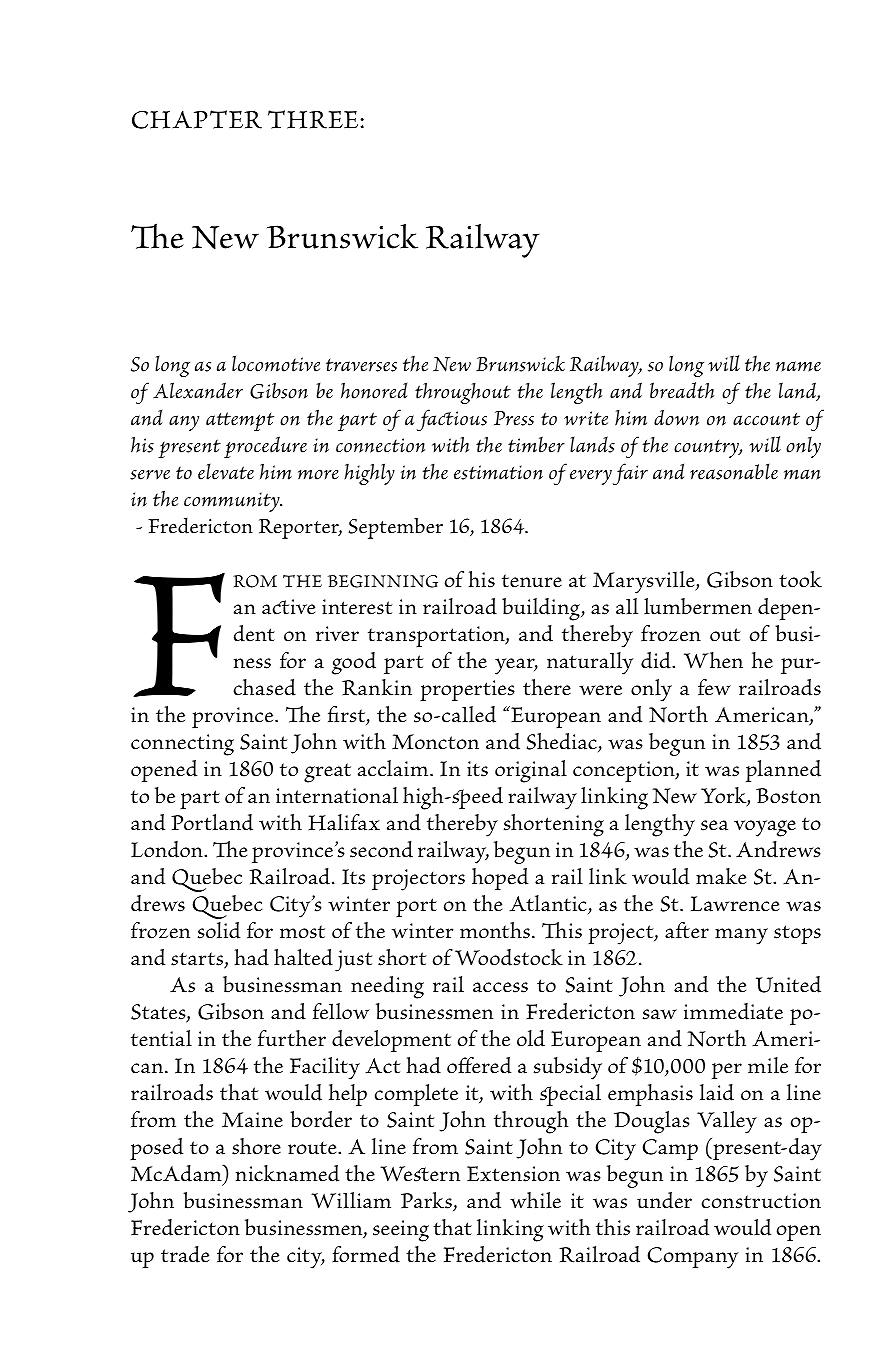  What do you see at coordinates (761, 1201) in the document?
I see `construction` at bounding box center [761, 1201].
